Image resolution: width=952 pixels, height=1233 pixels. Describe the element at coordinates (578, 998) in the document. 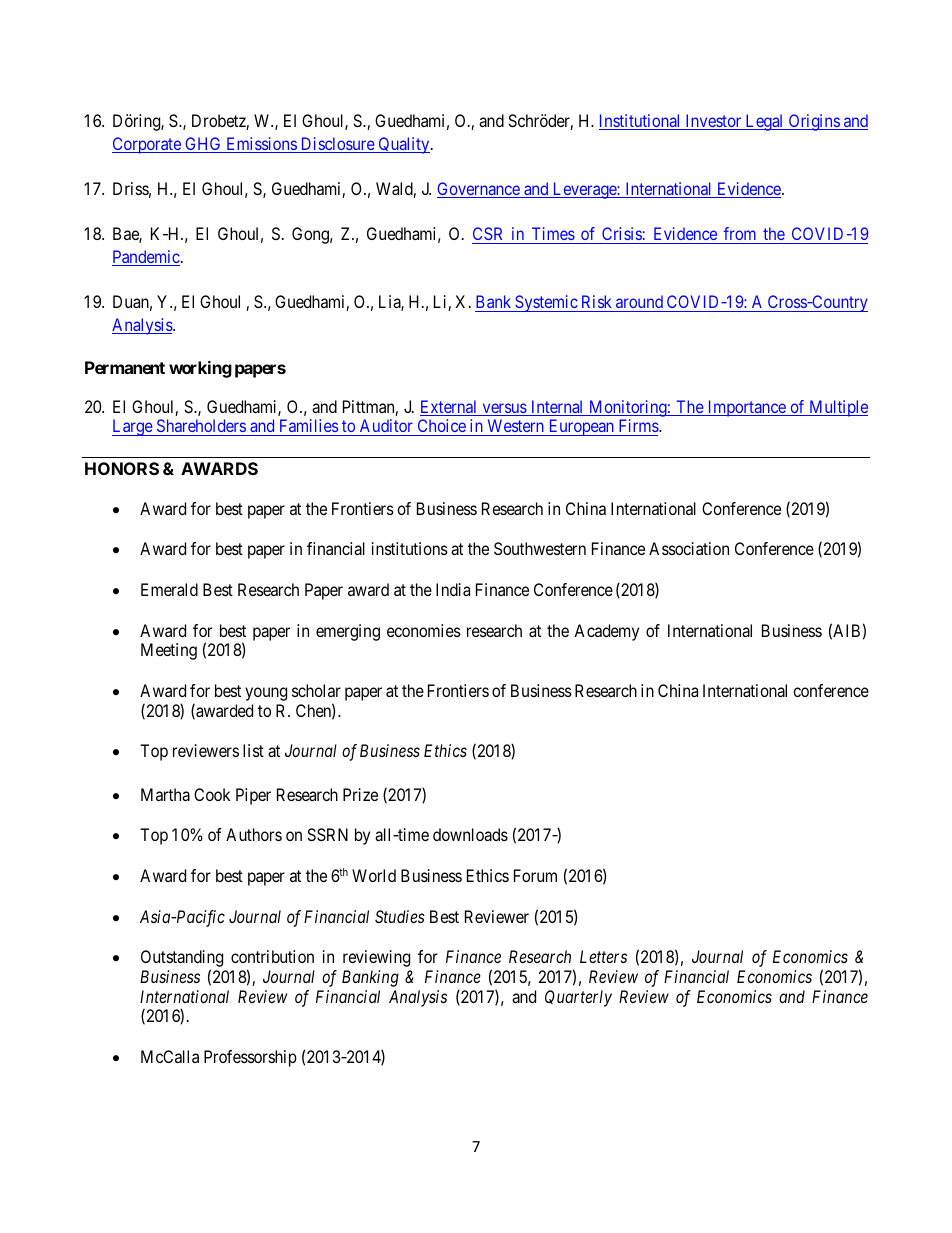

I see `Quarterly` at that location.
